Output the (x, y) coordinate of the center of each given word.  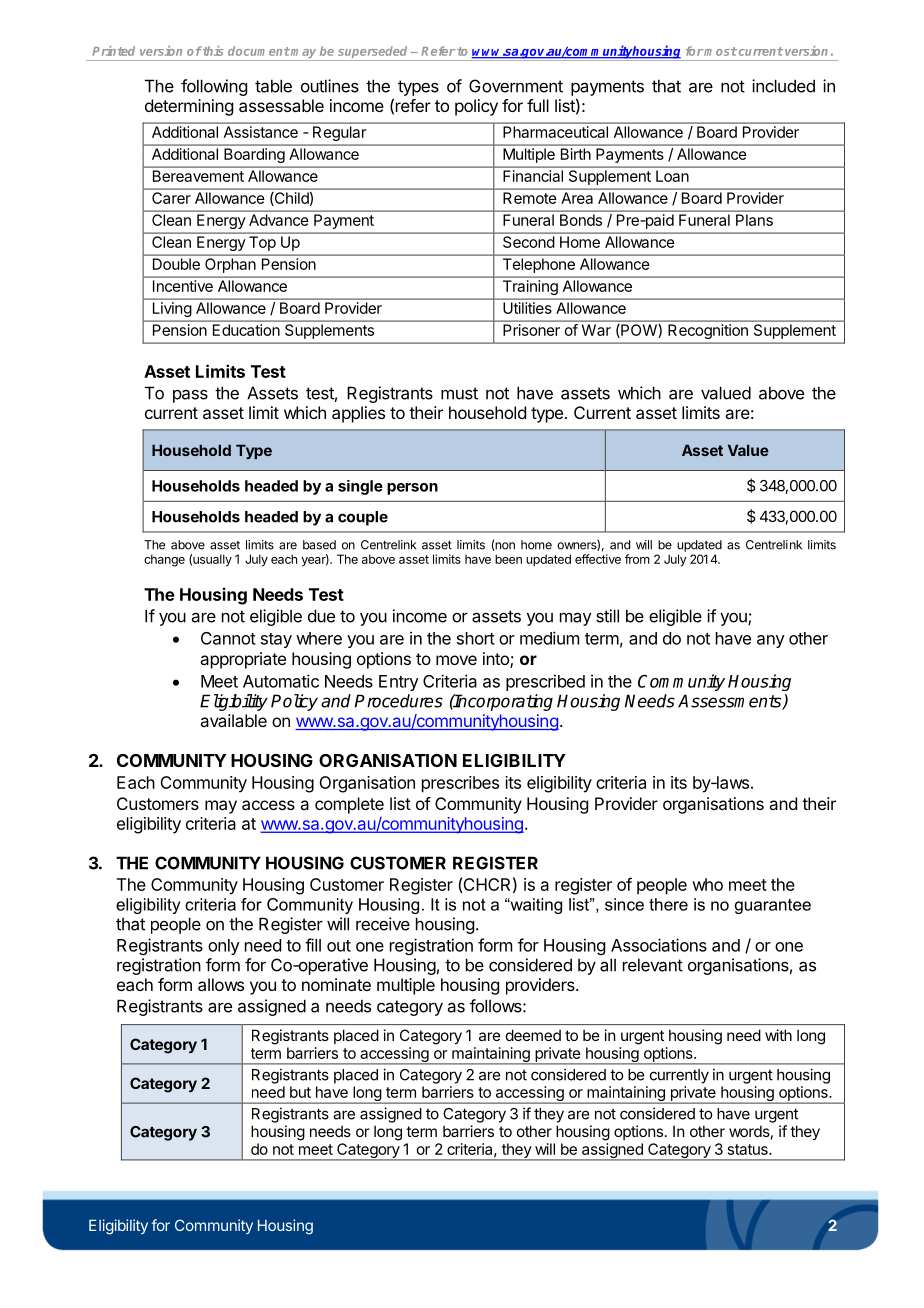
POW (638, 331)
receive (383, 924)
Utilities (527, 308)
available (233, 720)
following (214, 87)
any (771, 641)
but (300, 1092)
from (637, 559)
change (164, 560)
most (720, 51)
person (412, 489)
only (224, 947)
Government (516, 86)
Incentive (183, 286)
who (707, 884)
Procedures (399, 701)
